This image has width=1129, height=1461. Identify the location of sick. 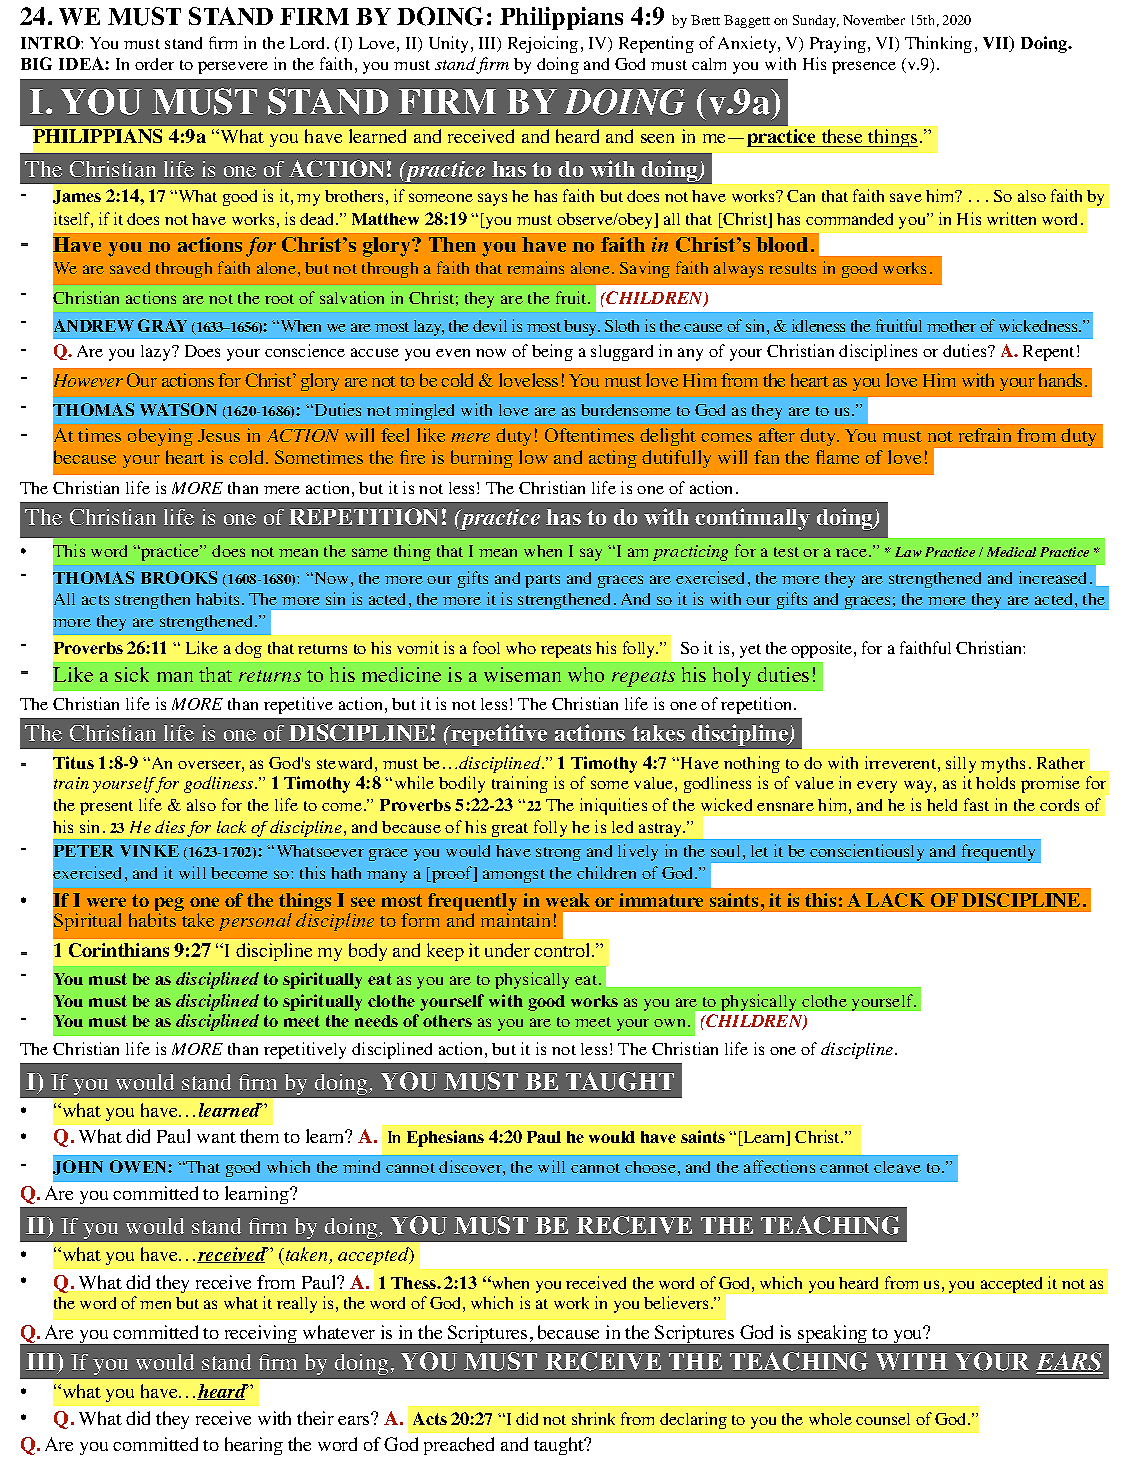
(132, 674).
